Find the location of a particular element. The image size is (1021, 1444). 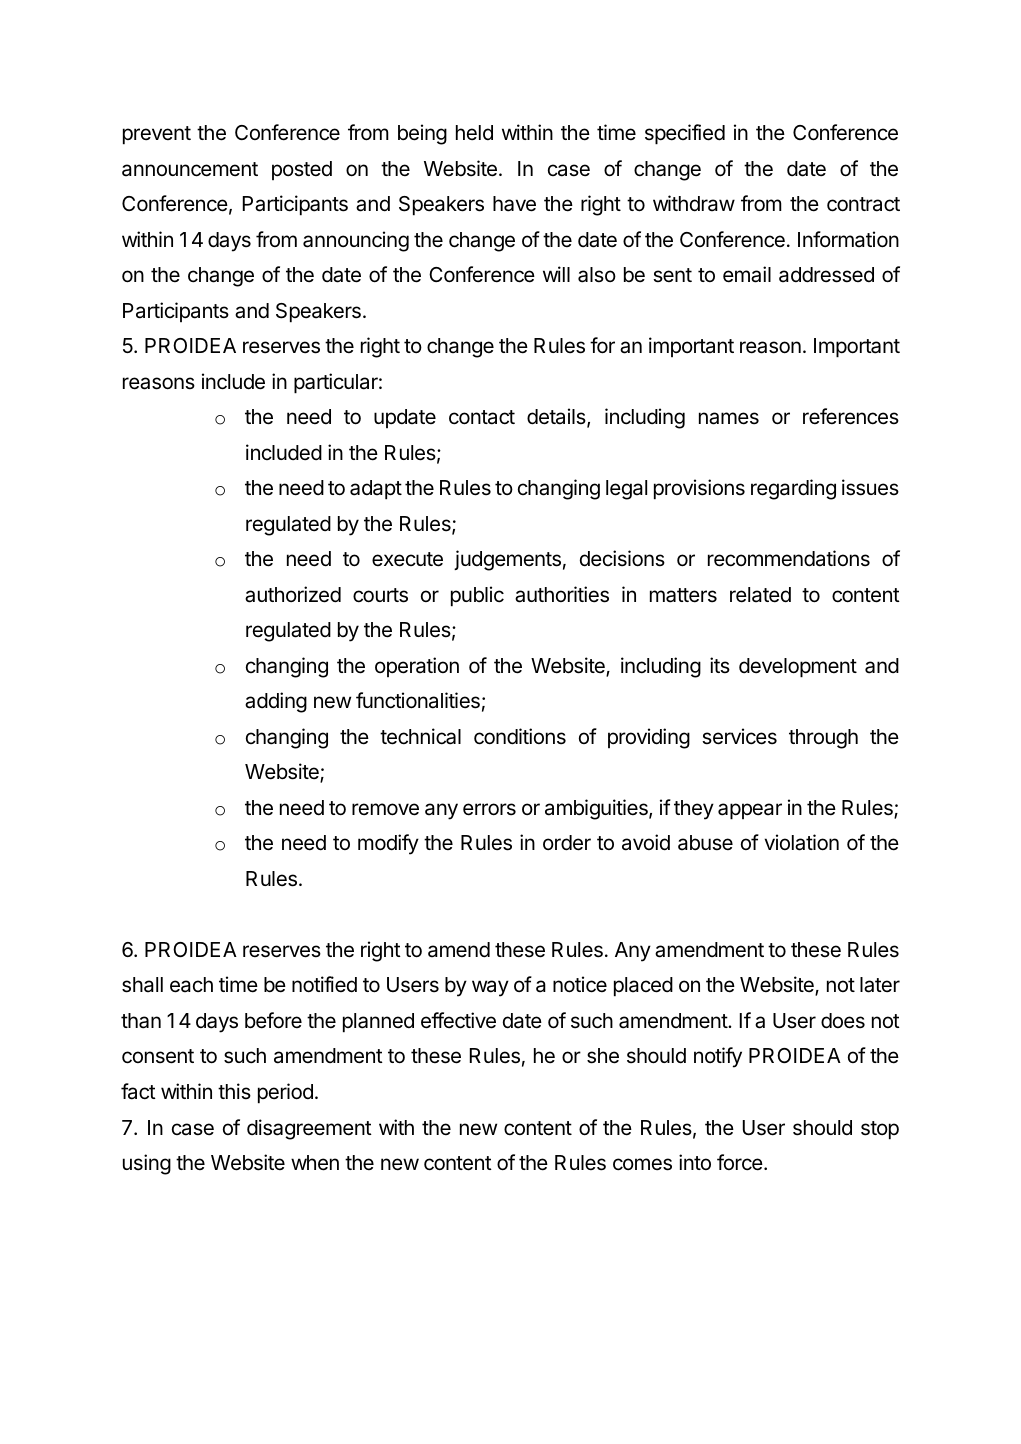

development is located at coordinates (798, 668).
